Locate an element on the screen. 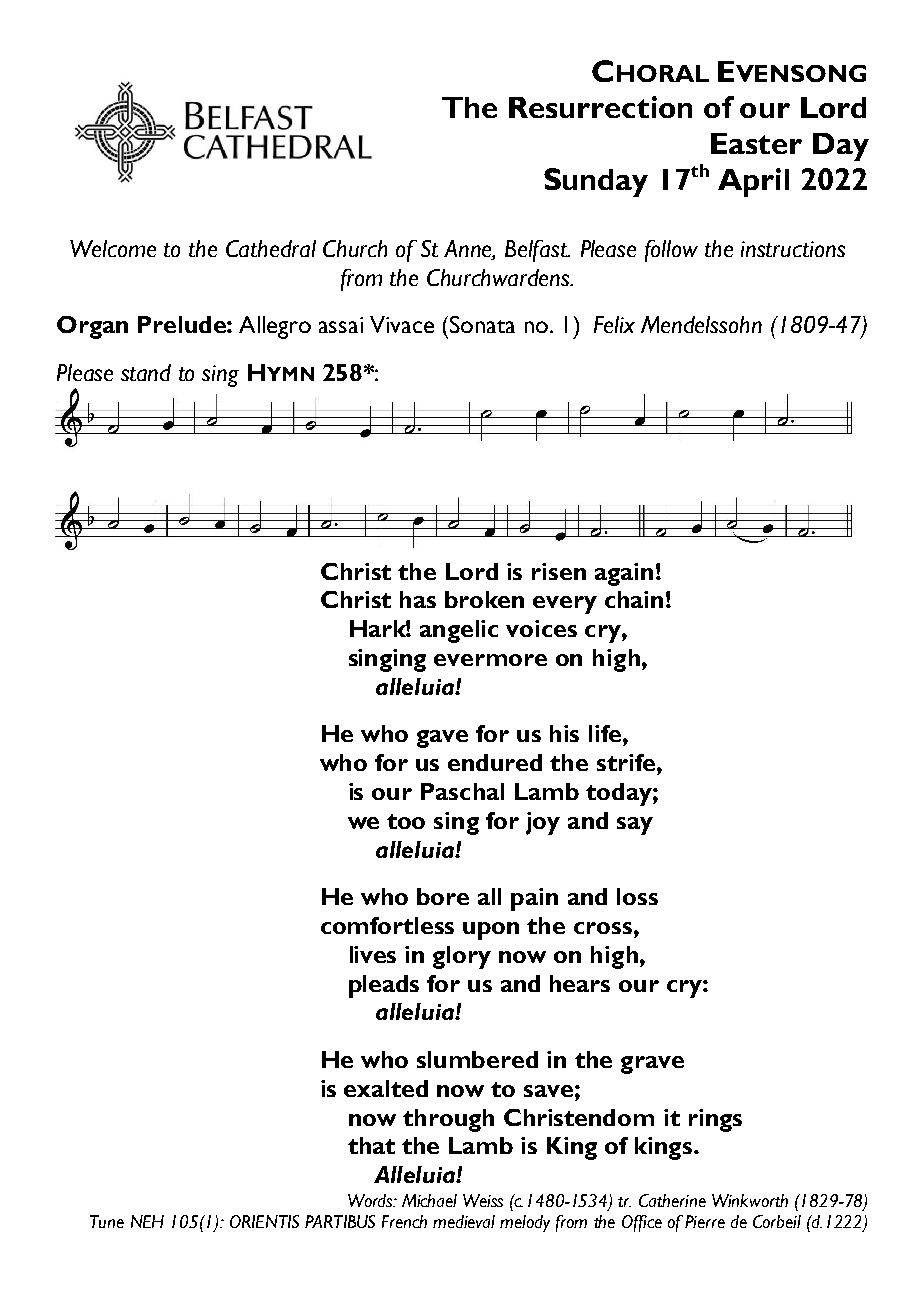 This screenshot has height=1308, width=924. Easter is located at coordinates (756, 143).
